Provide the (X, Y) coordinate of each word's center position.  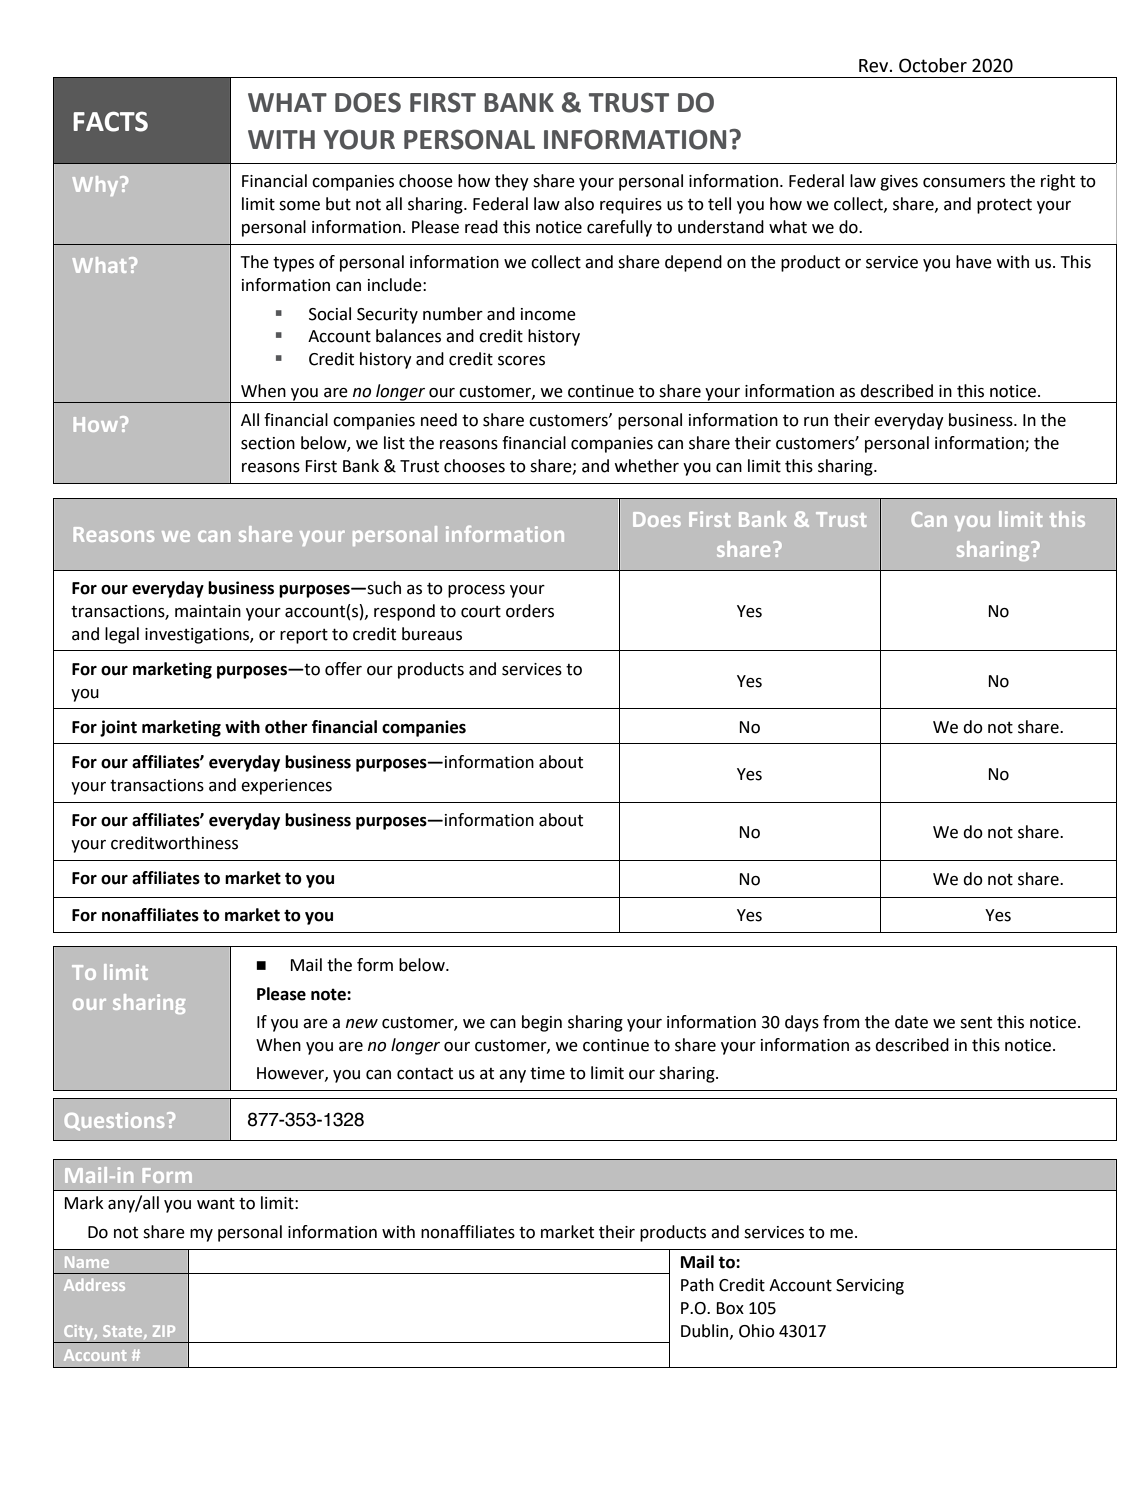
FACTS (110, 121)
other (286, 727)
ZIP (164, 1331)
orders (530, 611)
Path (697, 1285)
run (816, 422)
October (933, 65)
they (512, 182)
